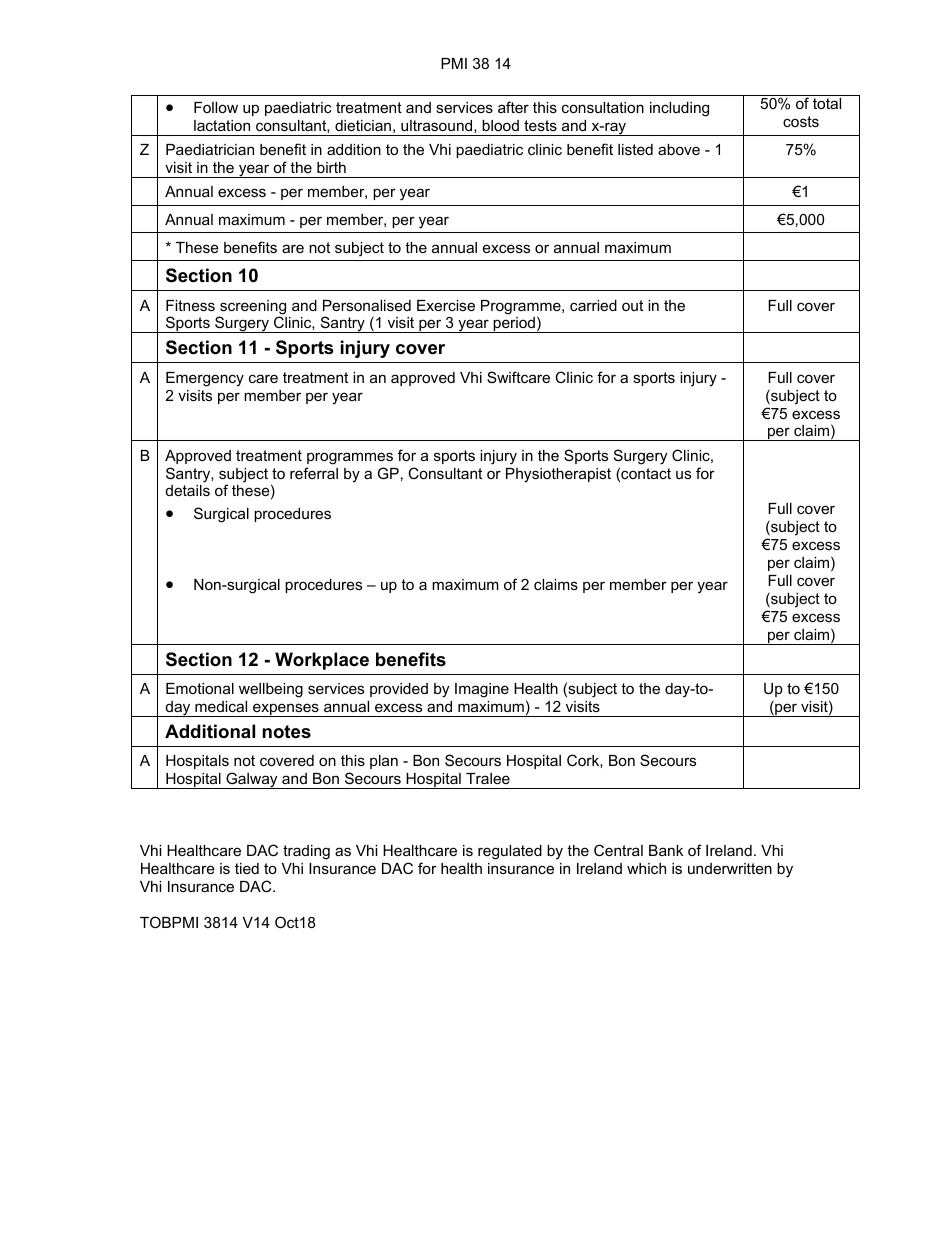  Describe the element at coordinates (510, 852) in the document. I see `regulated` at that location.
